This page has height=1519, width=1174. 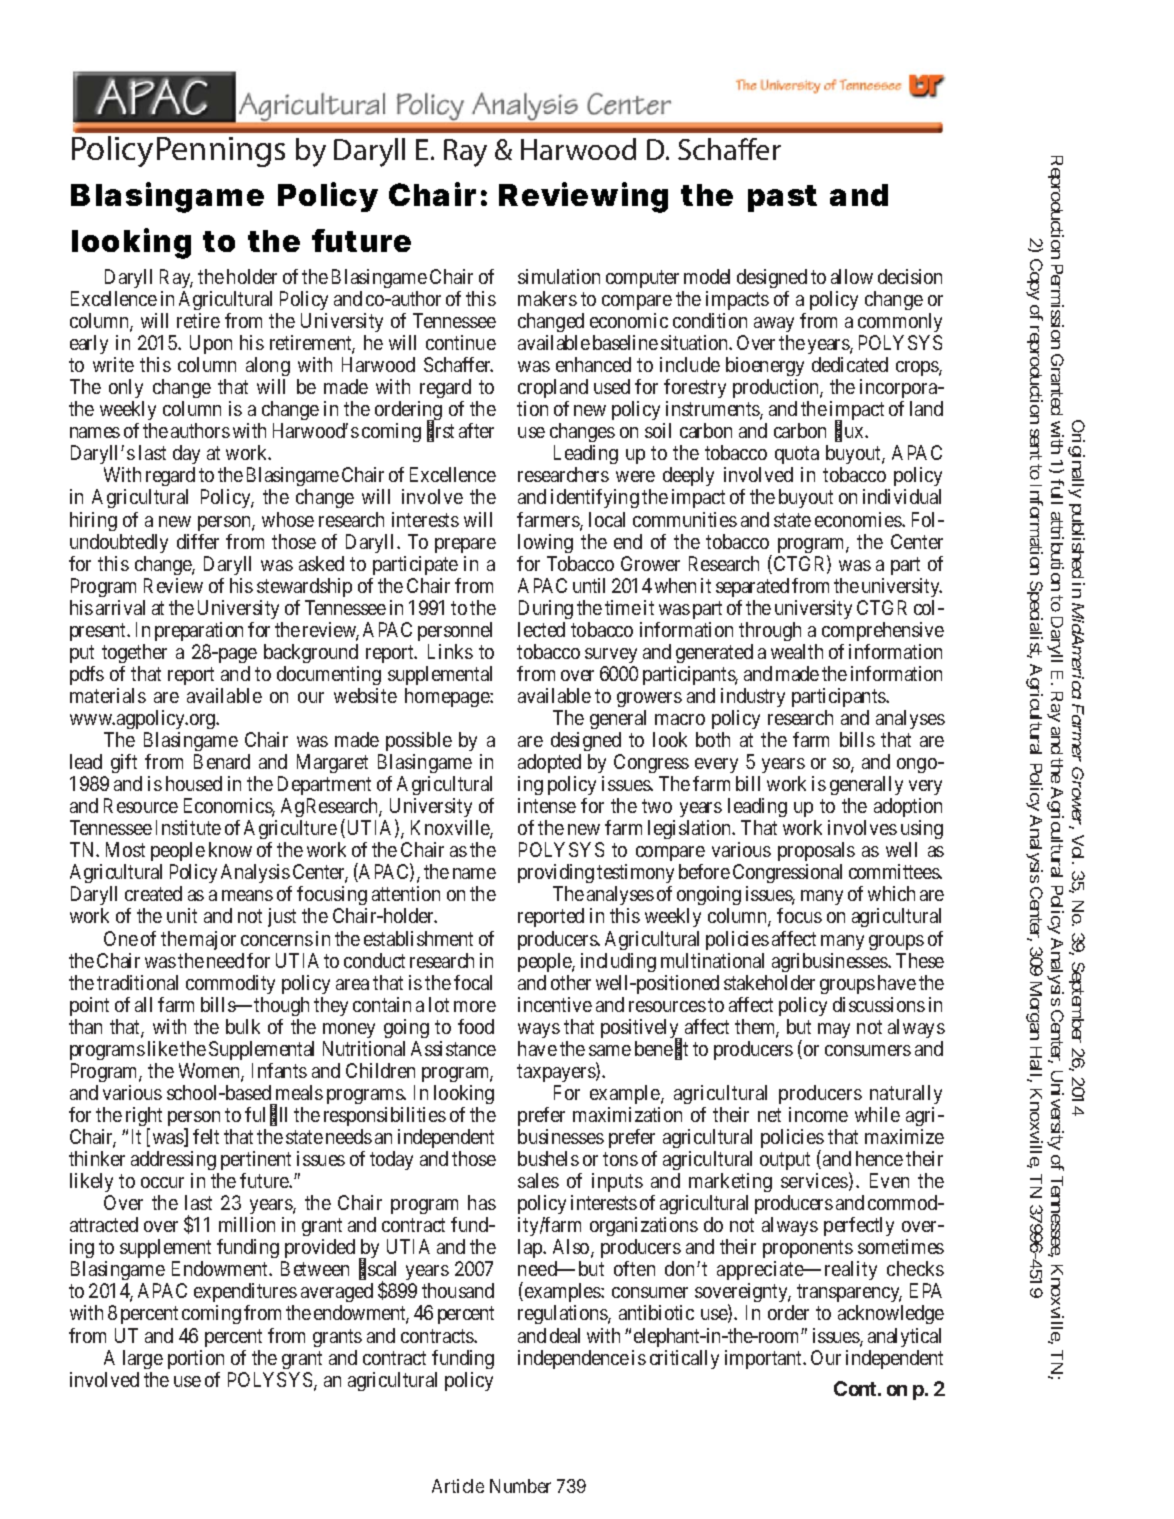 What do you see at coordinates (188, 827) in the page?
I see `Institute` at bounding box center [188, 827].
